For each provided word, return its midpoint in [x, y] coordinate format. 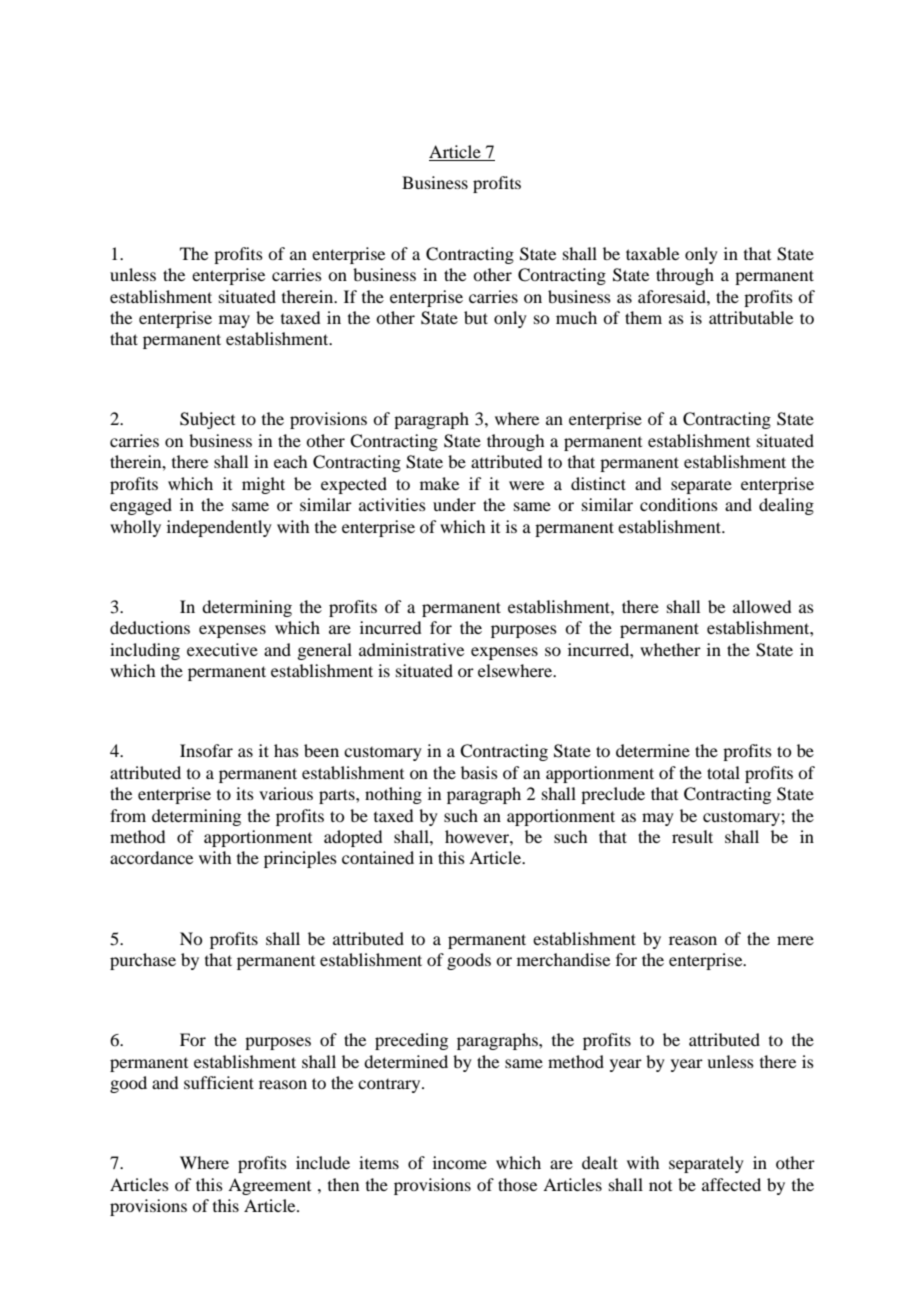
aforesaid [673, 296]
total [723, 772]
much [576, 317]
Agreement [269, 1186]
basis [479, 772]
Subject [207, 420]
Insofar [206, 750]
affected [731, 1184]
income [460, 1162]
